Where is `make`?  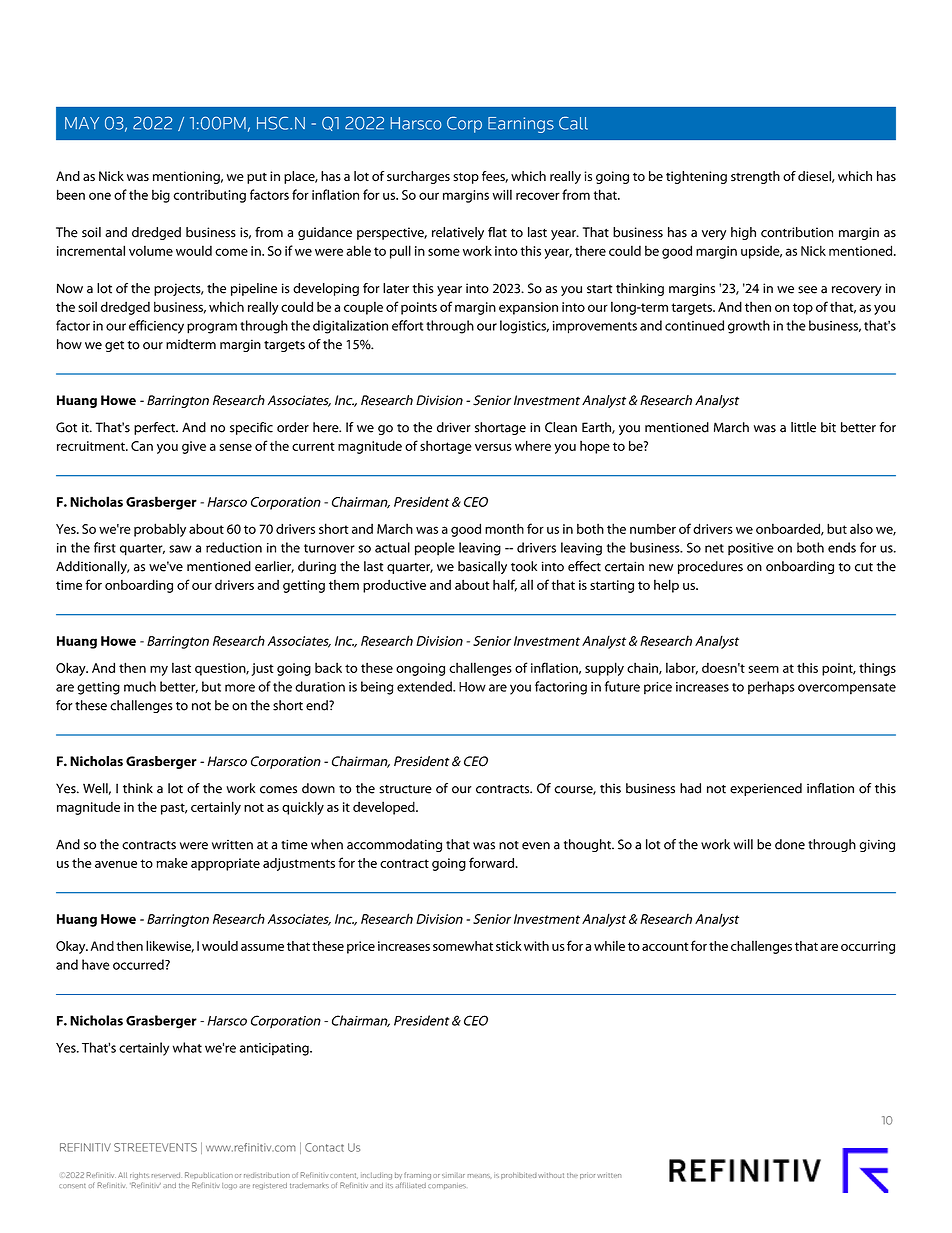
make is located at coordinates (172, 863).
